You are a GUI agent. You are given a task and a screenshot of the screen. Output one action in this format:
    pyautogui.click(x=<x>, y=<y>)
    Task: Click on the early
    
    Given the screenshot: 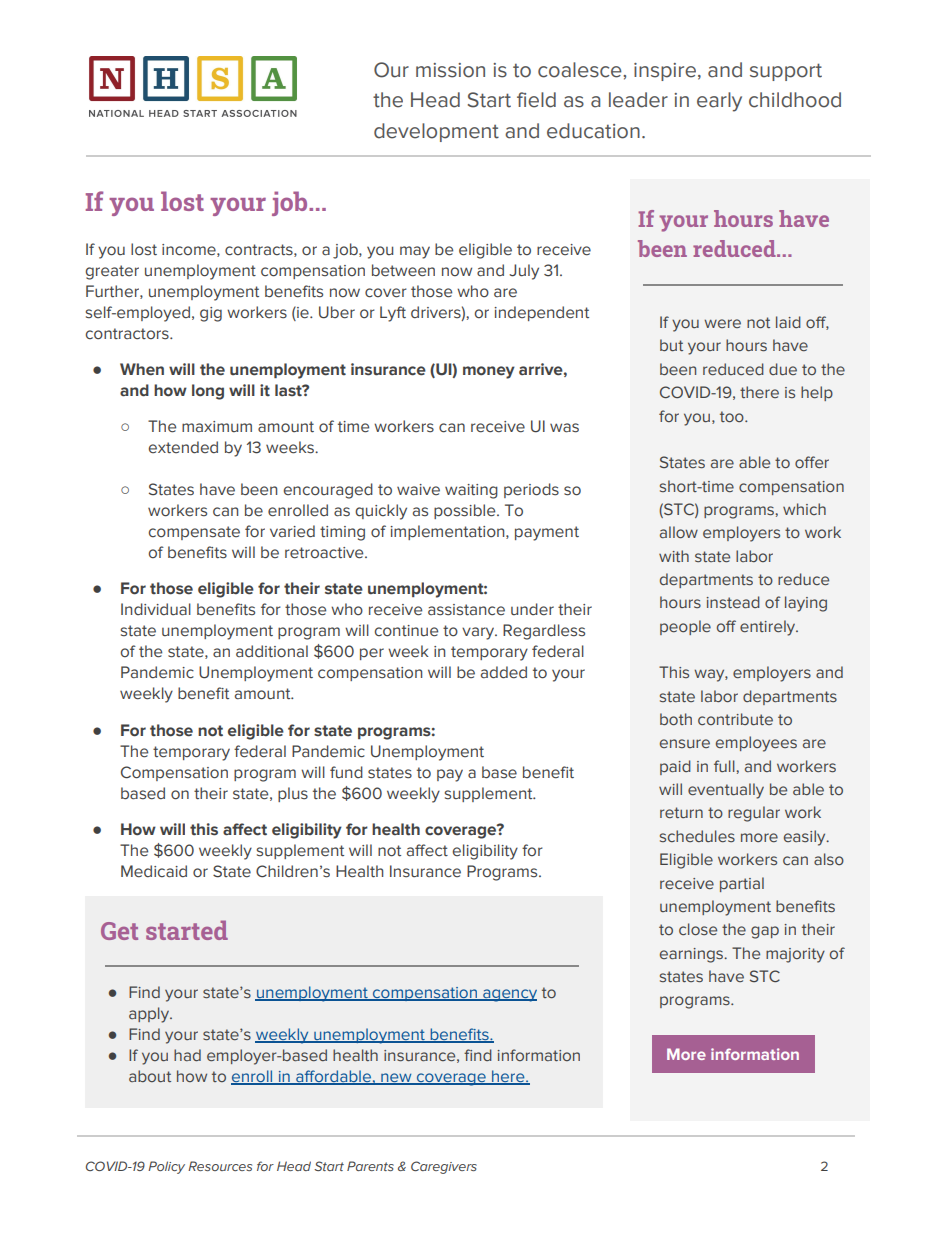 What is the action you would take?
    pyautogui.click(x=719, y=102)
